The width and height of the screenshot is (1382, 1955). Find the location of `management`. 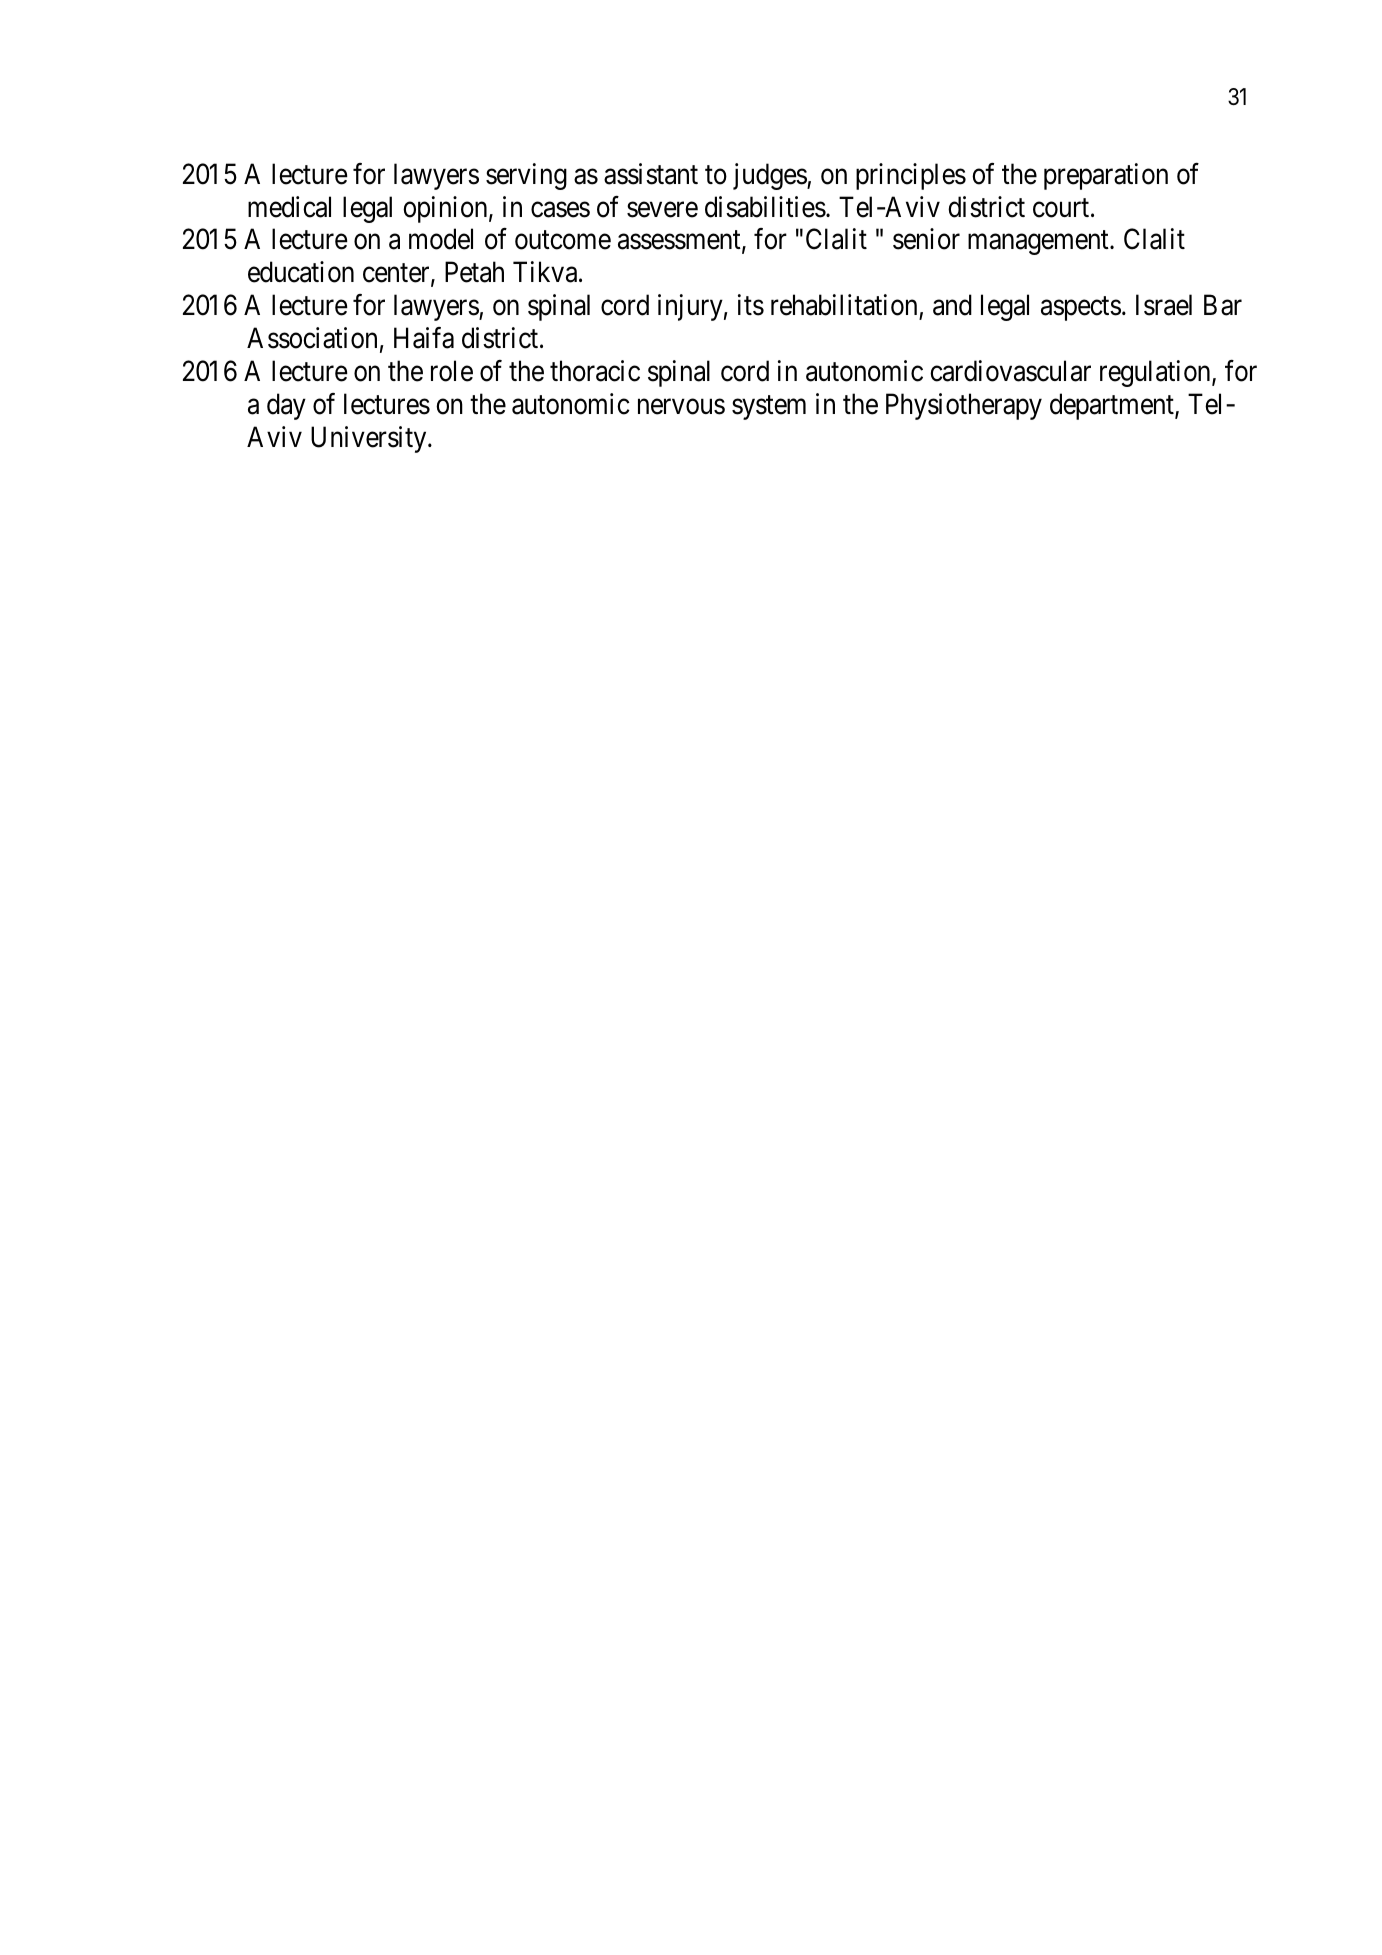

management is located at coordinates (1039, 243).
